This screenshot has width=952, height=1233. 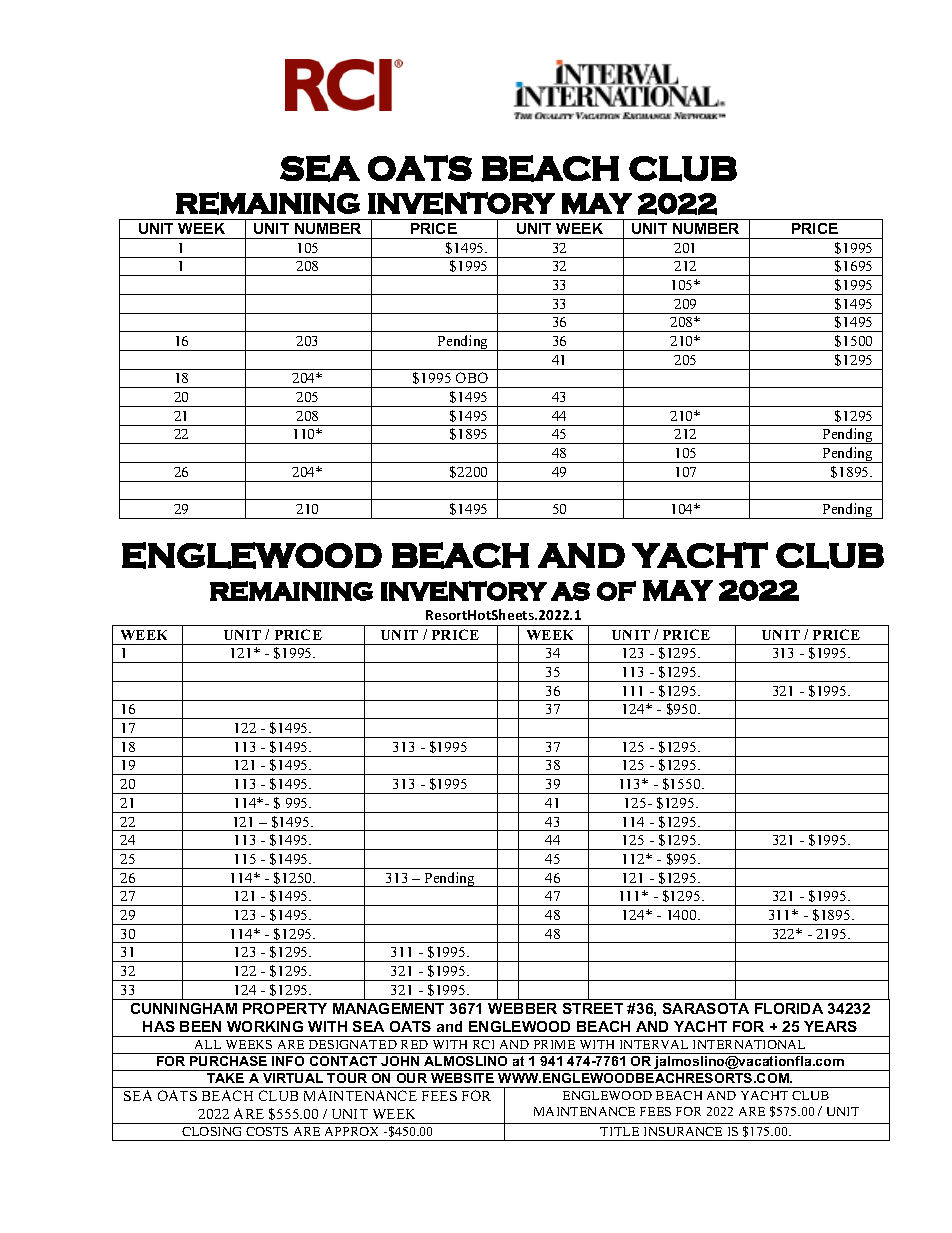 I want to click on WEBBER, so click(x=522, y=1008).
